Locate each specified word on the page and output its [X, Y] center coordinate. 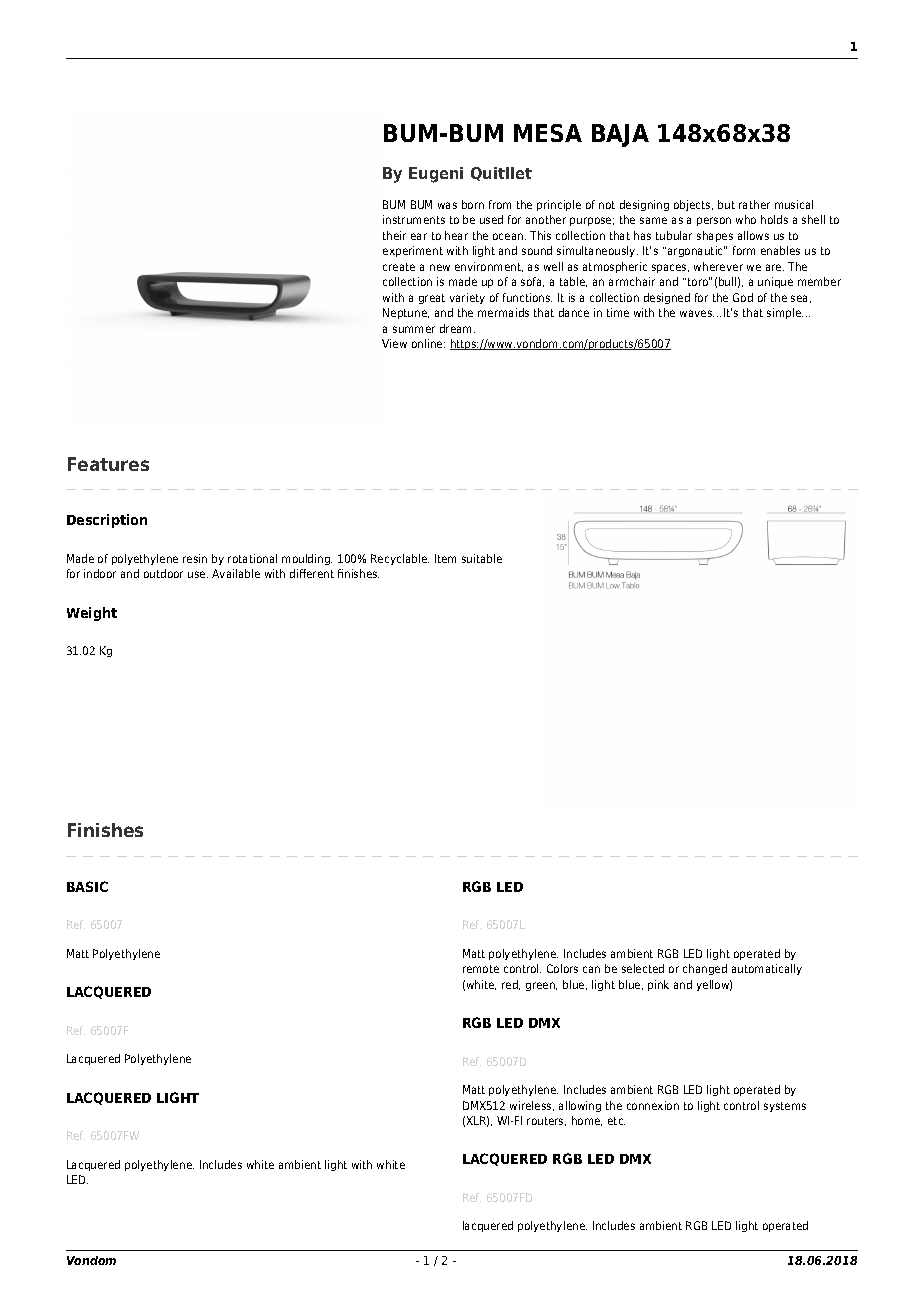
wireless [532, 1106]
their [394, 235]
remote [481, 969]
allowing [580, 1106]
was [447, 205]
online [428, 343]
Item [445, 558]
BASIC [87, 886]
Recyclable [400, 559]
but [726, 204]
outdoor [163, 573]
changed [705, 969]
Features [108, 464]
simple [785, 313]
